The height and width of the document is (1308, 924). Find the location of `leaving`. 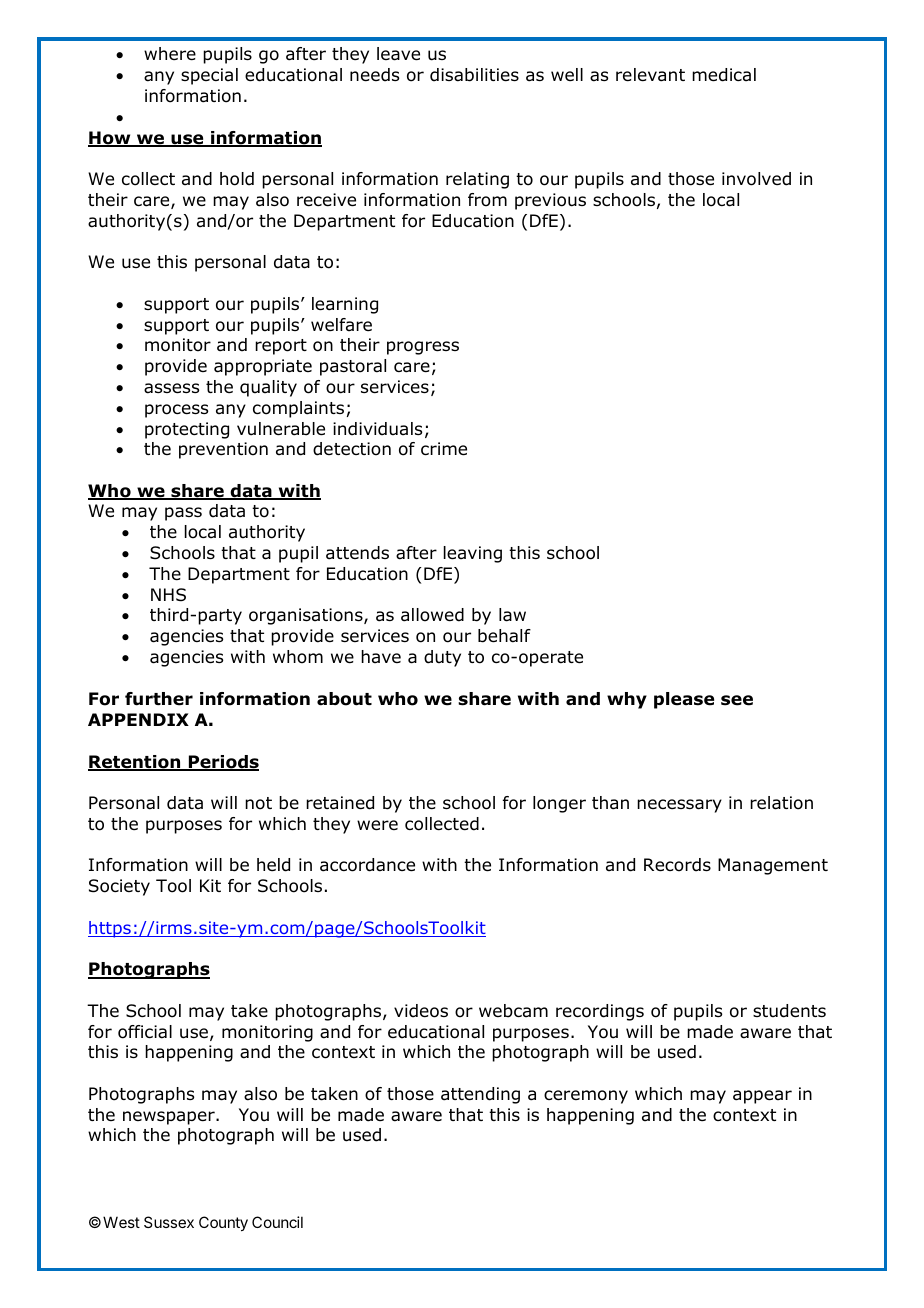

leaving is located at coordinates (473, 554).
